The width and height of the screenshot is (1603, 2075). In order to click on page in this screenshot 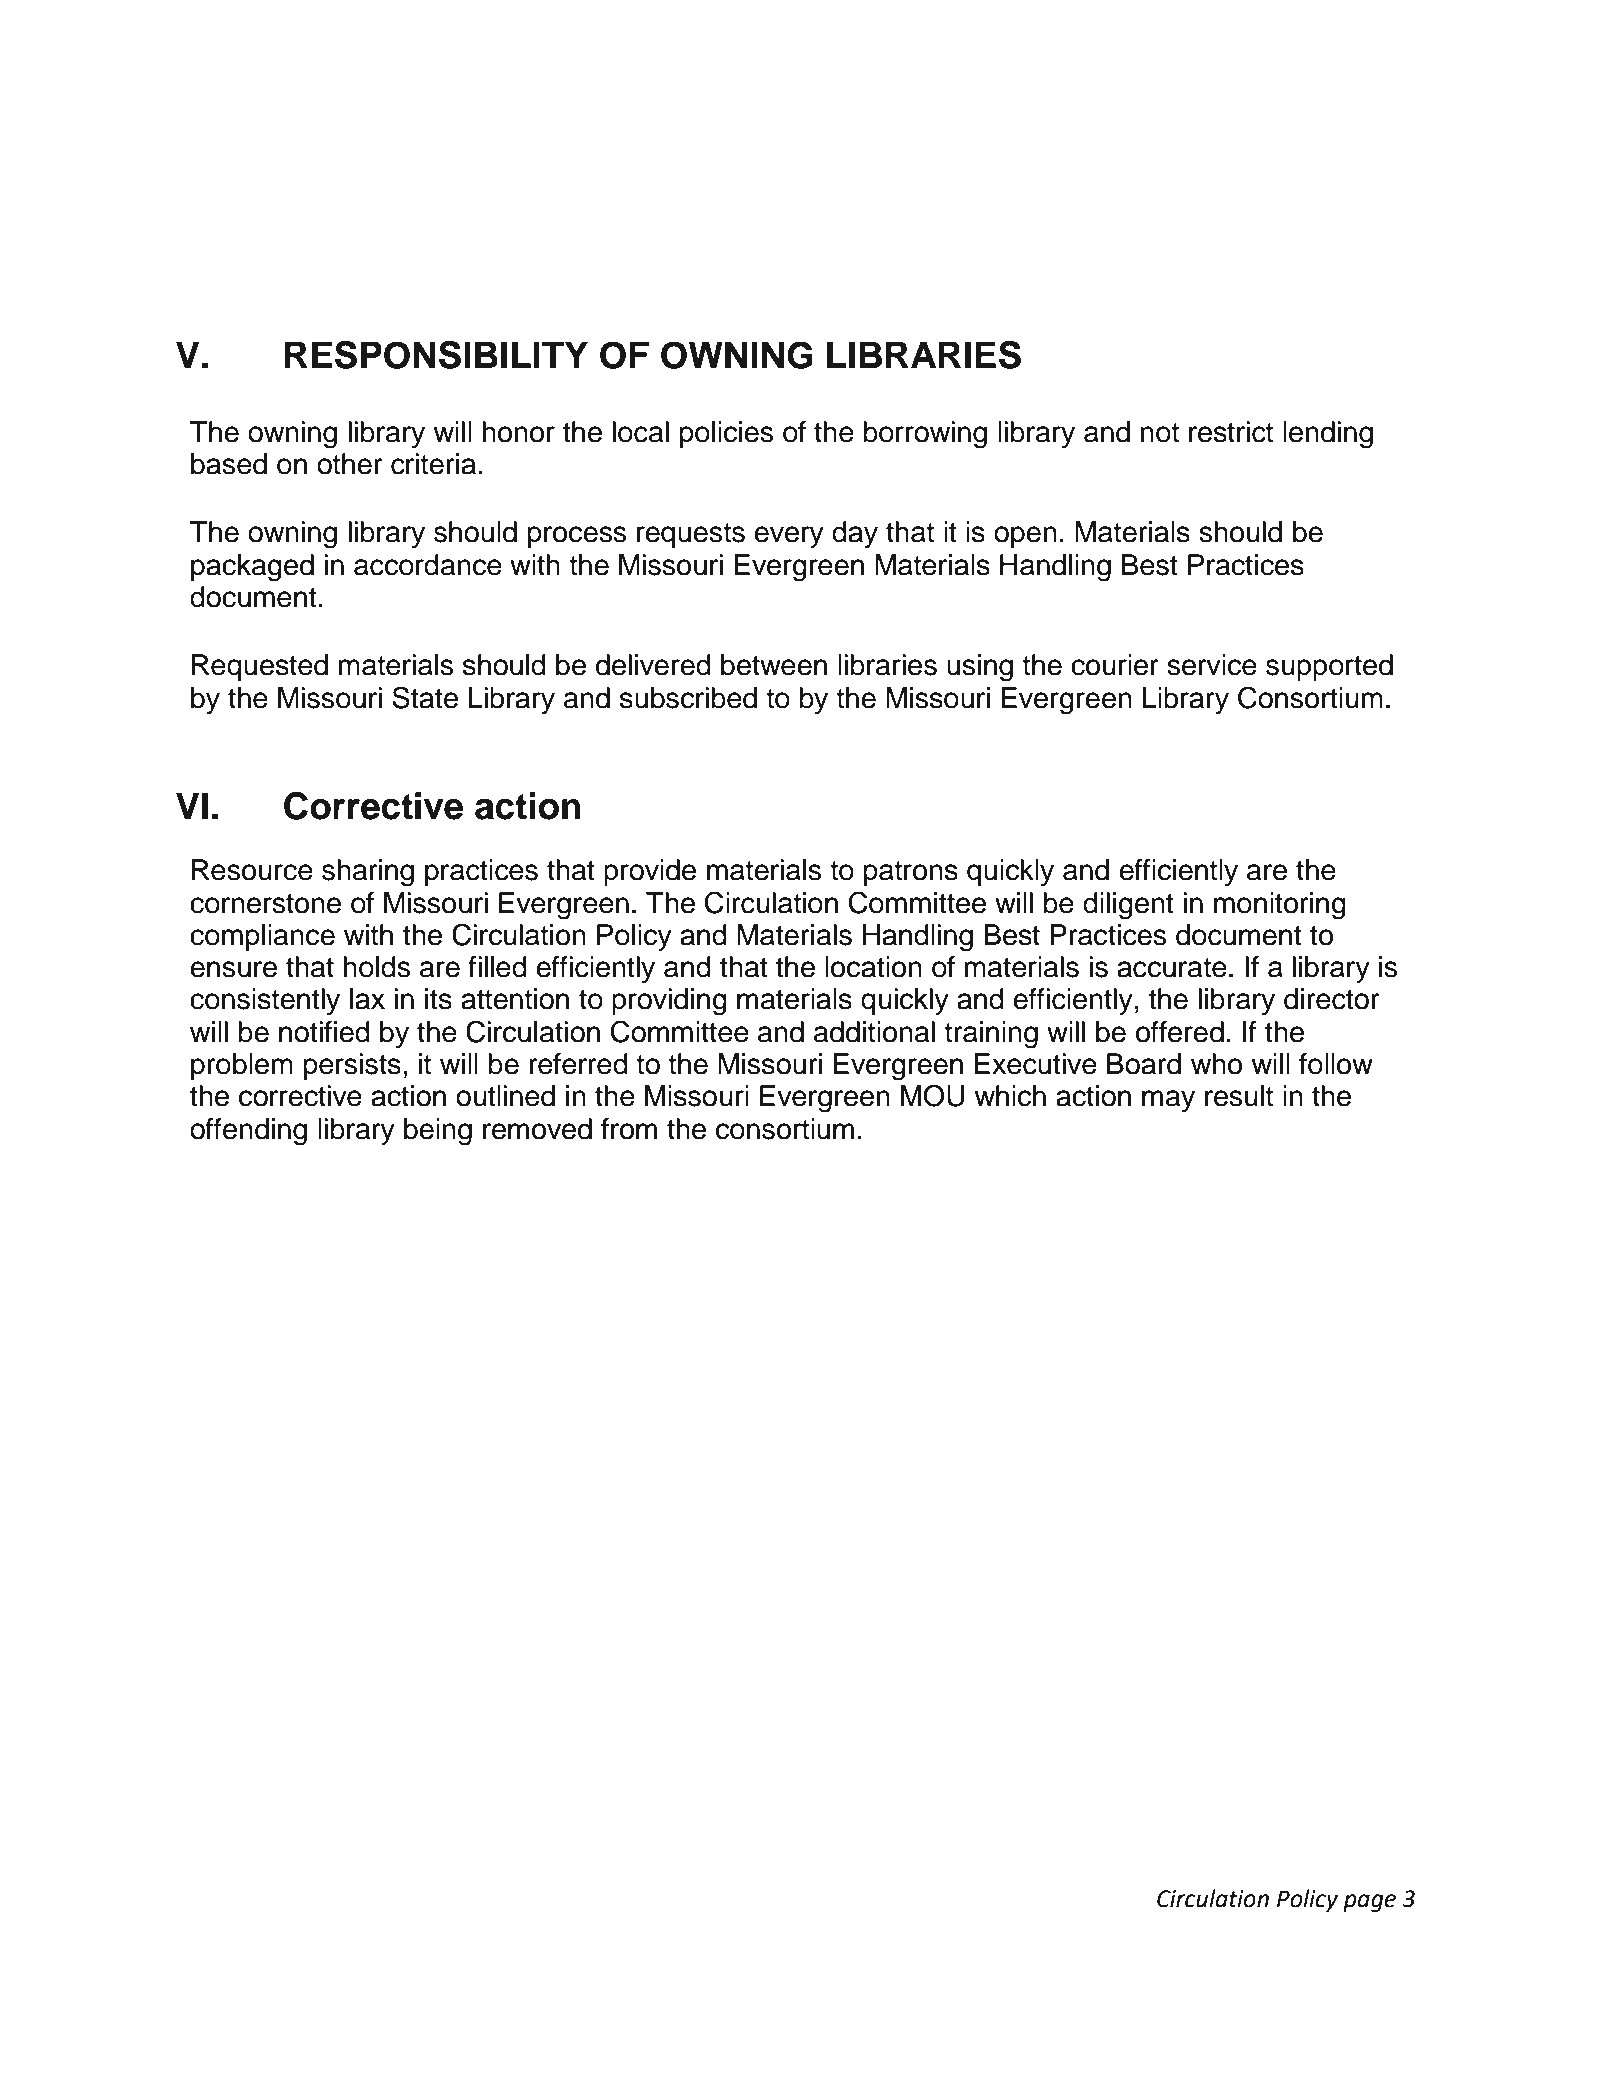, I will do `click(1369, 1903)`.
